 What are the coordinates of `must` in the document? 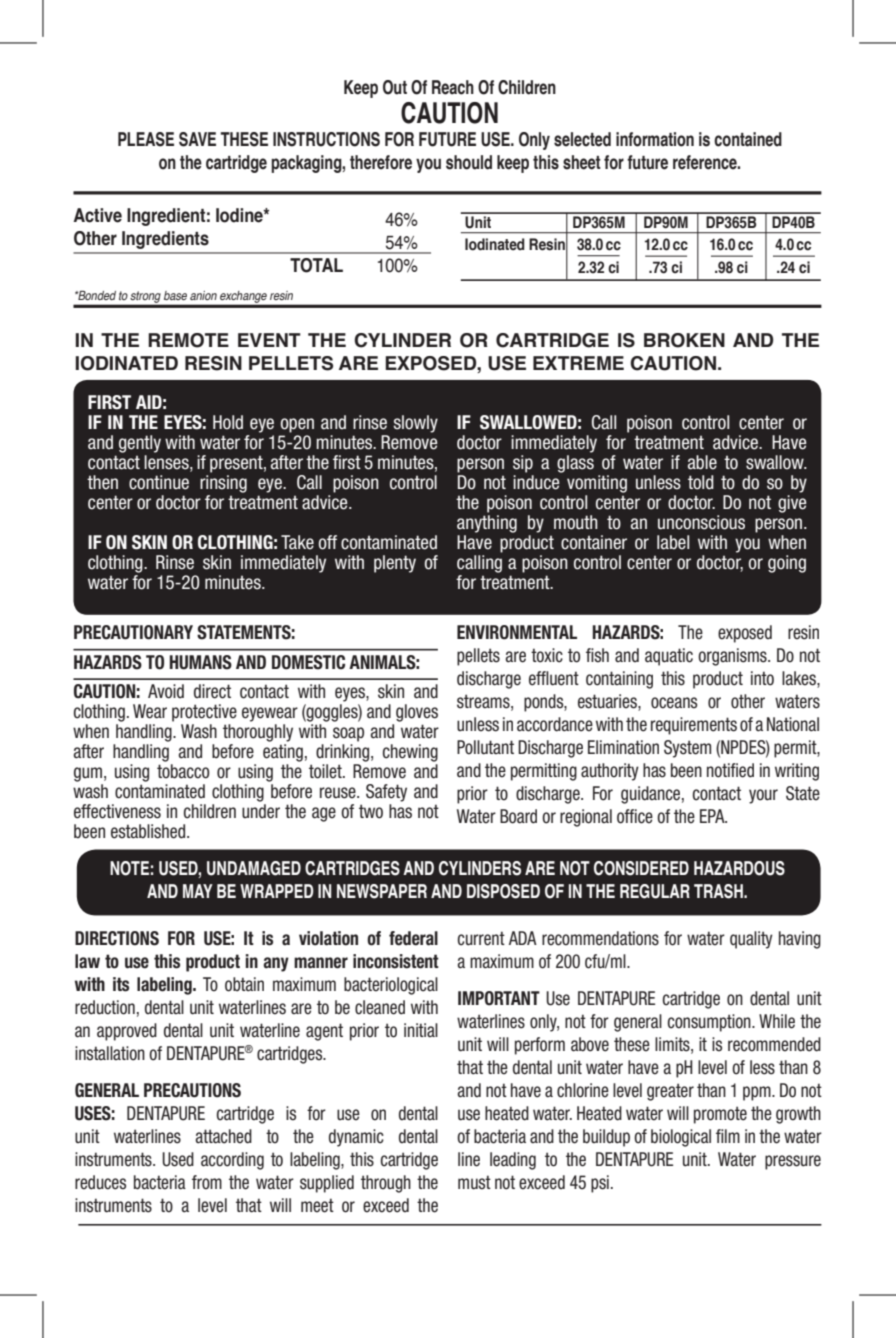 It's located at (474, 1182).
